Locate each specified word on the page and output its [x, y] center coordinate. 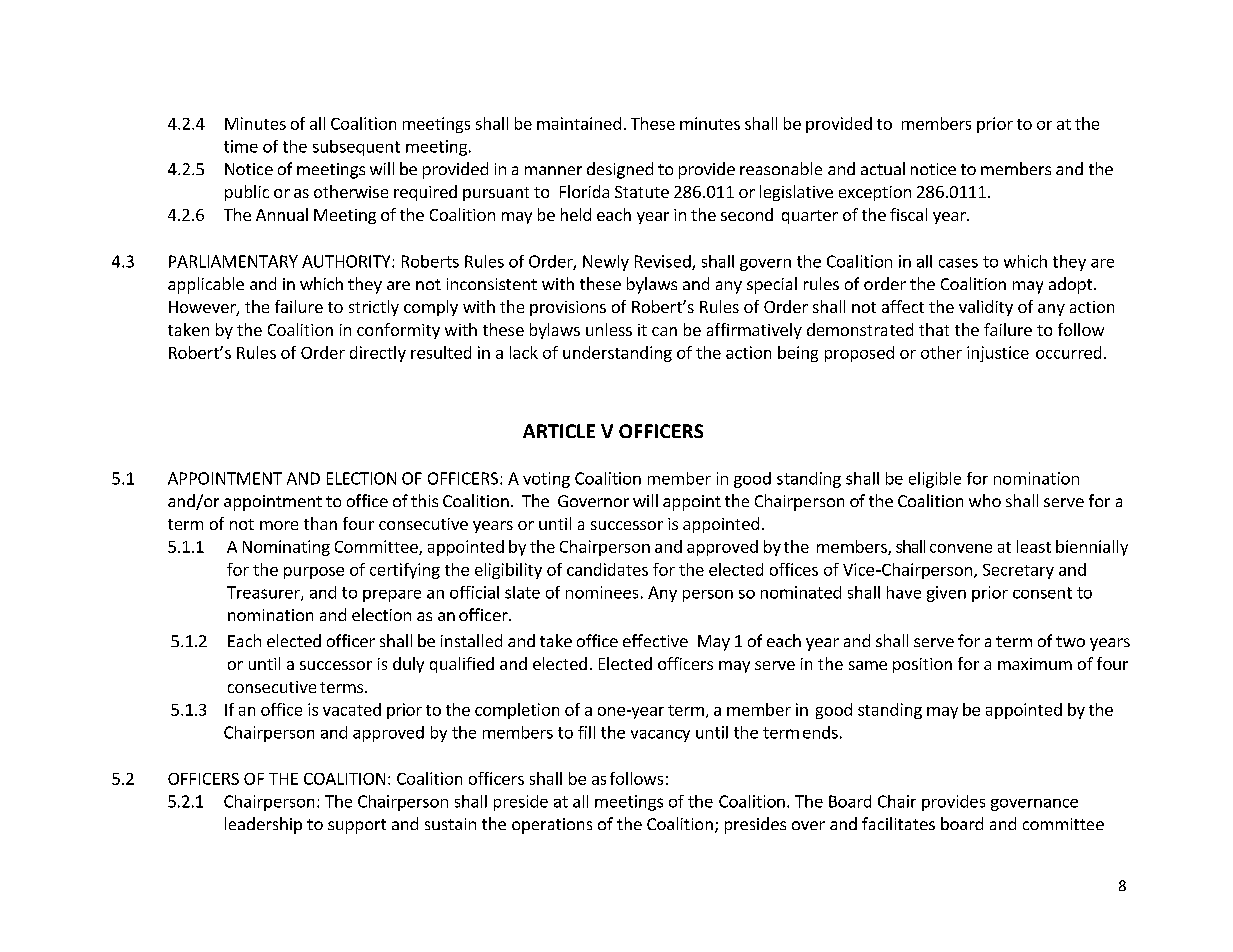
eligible [935, 480]
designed [620, 170]
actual [883, 168]
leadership [263, 825]
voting [546, 480]
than [320, 523]
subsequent [356, 148]
